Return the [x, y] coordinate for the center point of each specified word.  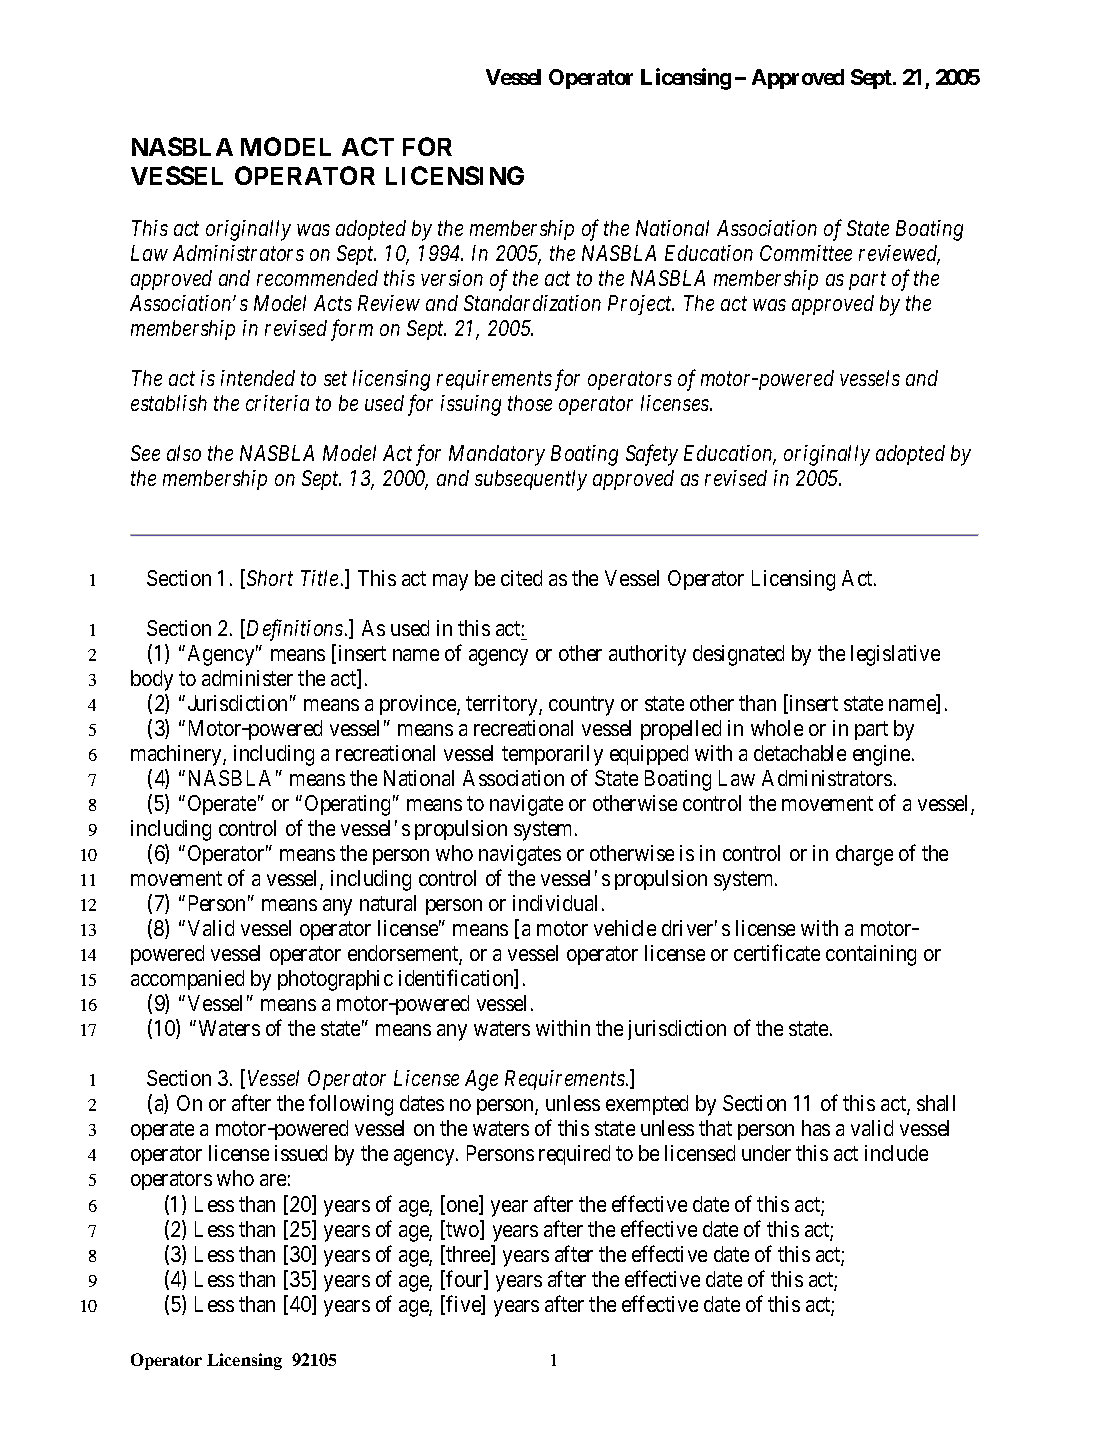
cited [521, 578]
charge [864, 855]
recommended [317, 278]
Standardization [532, 303]
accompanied [187, 980]
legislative [895, 655]
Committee [806, 253]
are [273, 1180]
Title [319, 578]
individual [555, 903]
